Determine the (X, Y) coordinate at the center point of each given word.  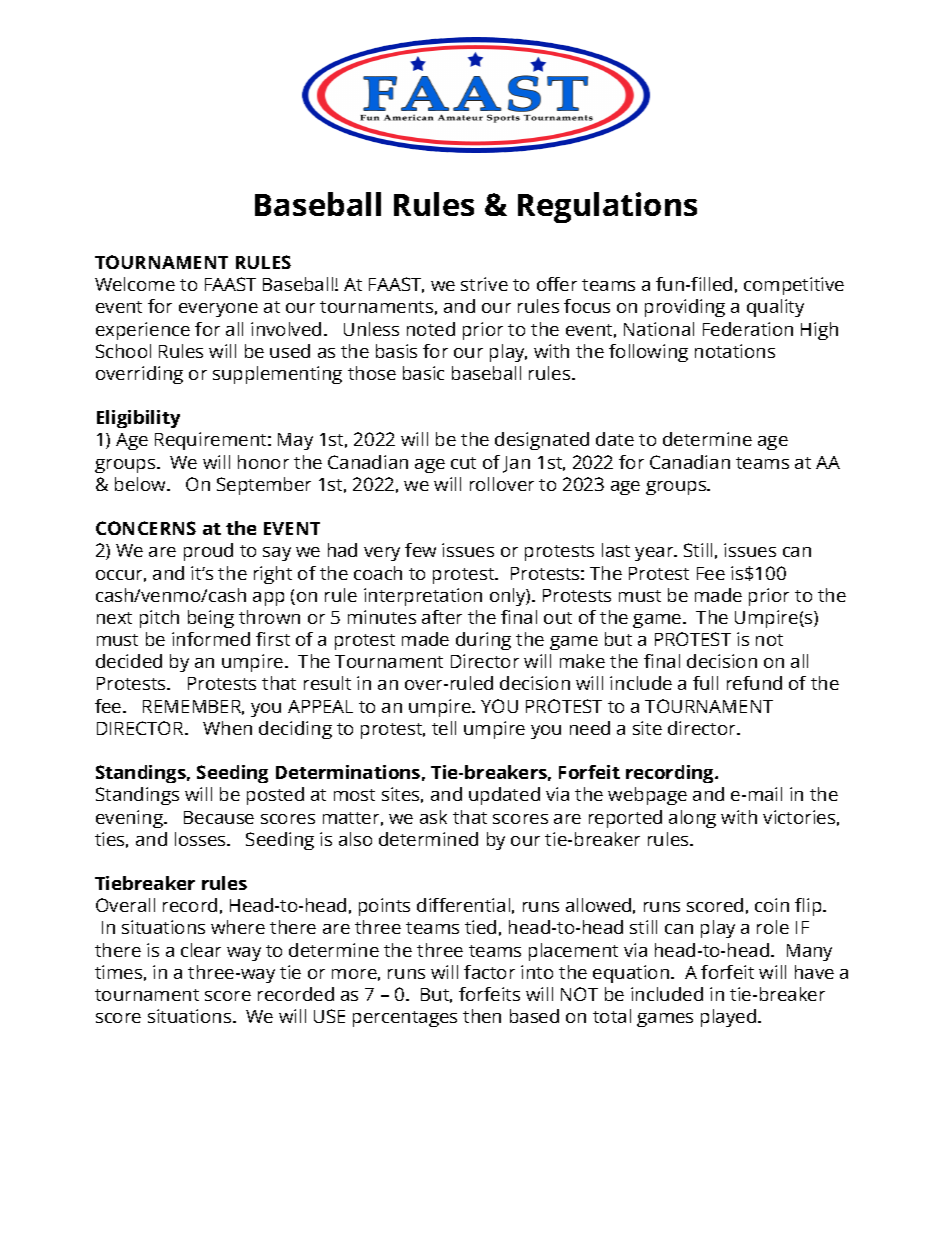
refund (754, 683)
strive (484, 284)
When (227, 728)
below (141, 484)
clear (201, 950)
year (655, 554)
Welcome (135, 284)
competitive (794, 286)
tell (444, 728)
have (814, 972)
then (482, 1016)
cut (463, 463)
